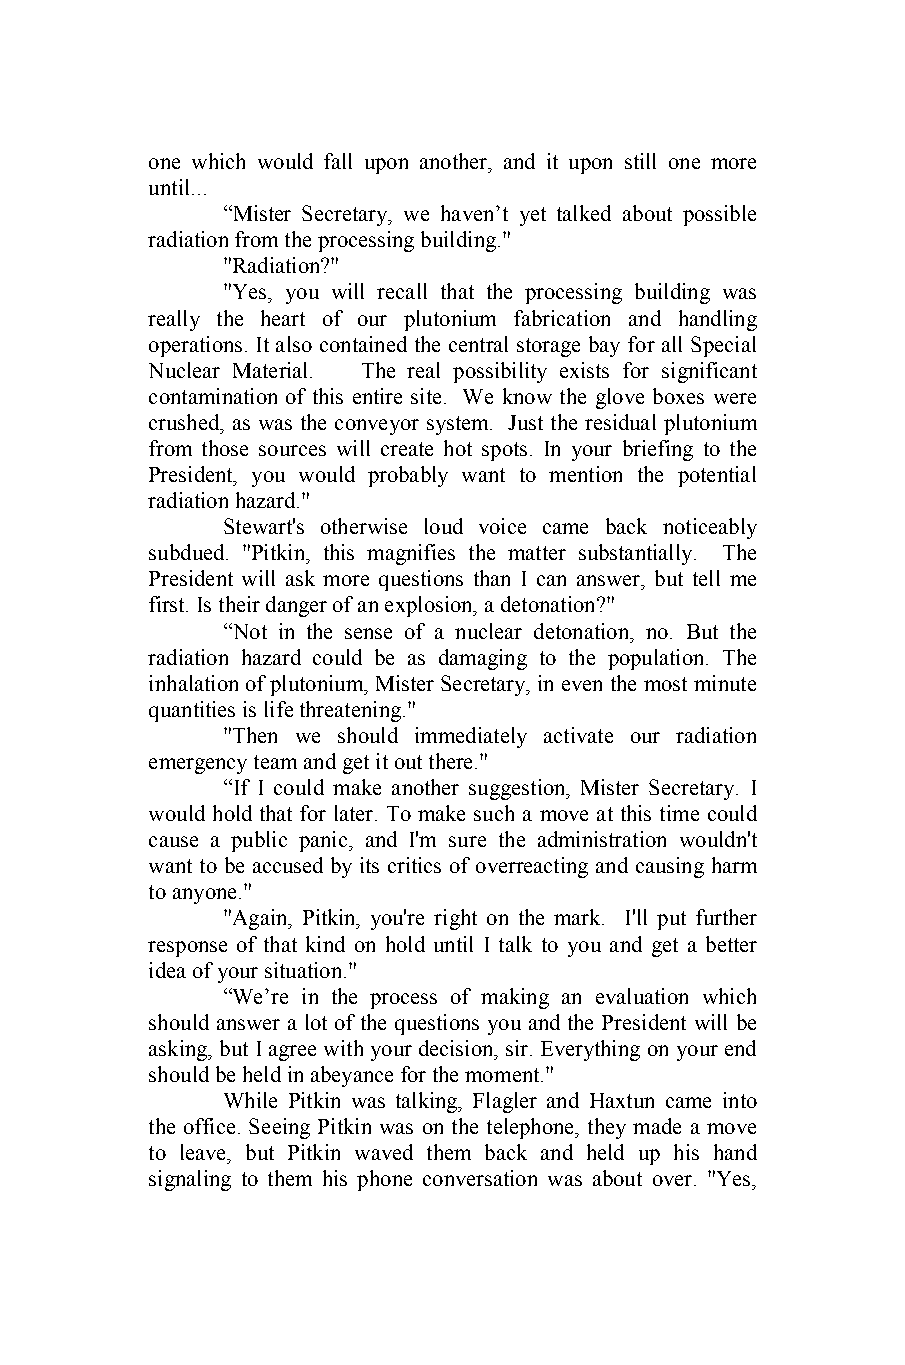 The width and height of the screenshot is (905, 1365). Describe the element at coordinates (338, 161) in the screenshot. I see `fall` at that location.
